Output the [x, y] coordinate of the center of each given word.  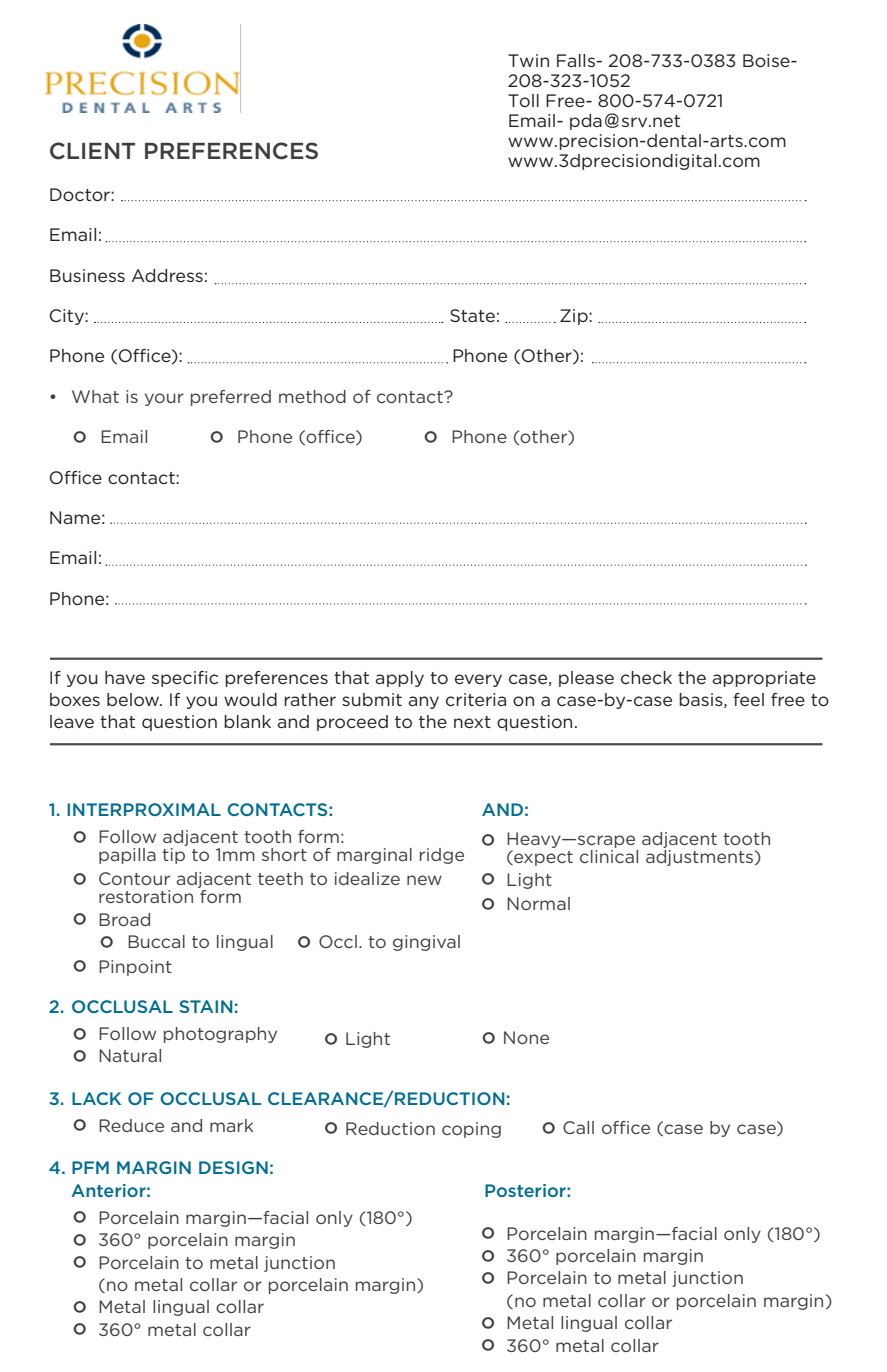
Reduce [131, 1125]
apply [399, 679]
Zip [575, 317]
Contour [134, 878]
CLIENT [92, 151]
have [125, 677]
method [312, 396]
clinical [609, 856]
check [646, 677]
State [472, 315]
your [164, 399]
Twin [528, 60]
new [424, 880]
